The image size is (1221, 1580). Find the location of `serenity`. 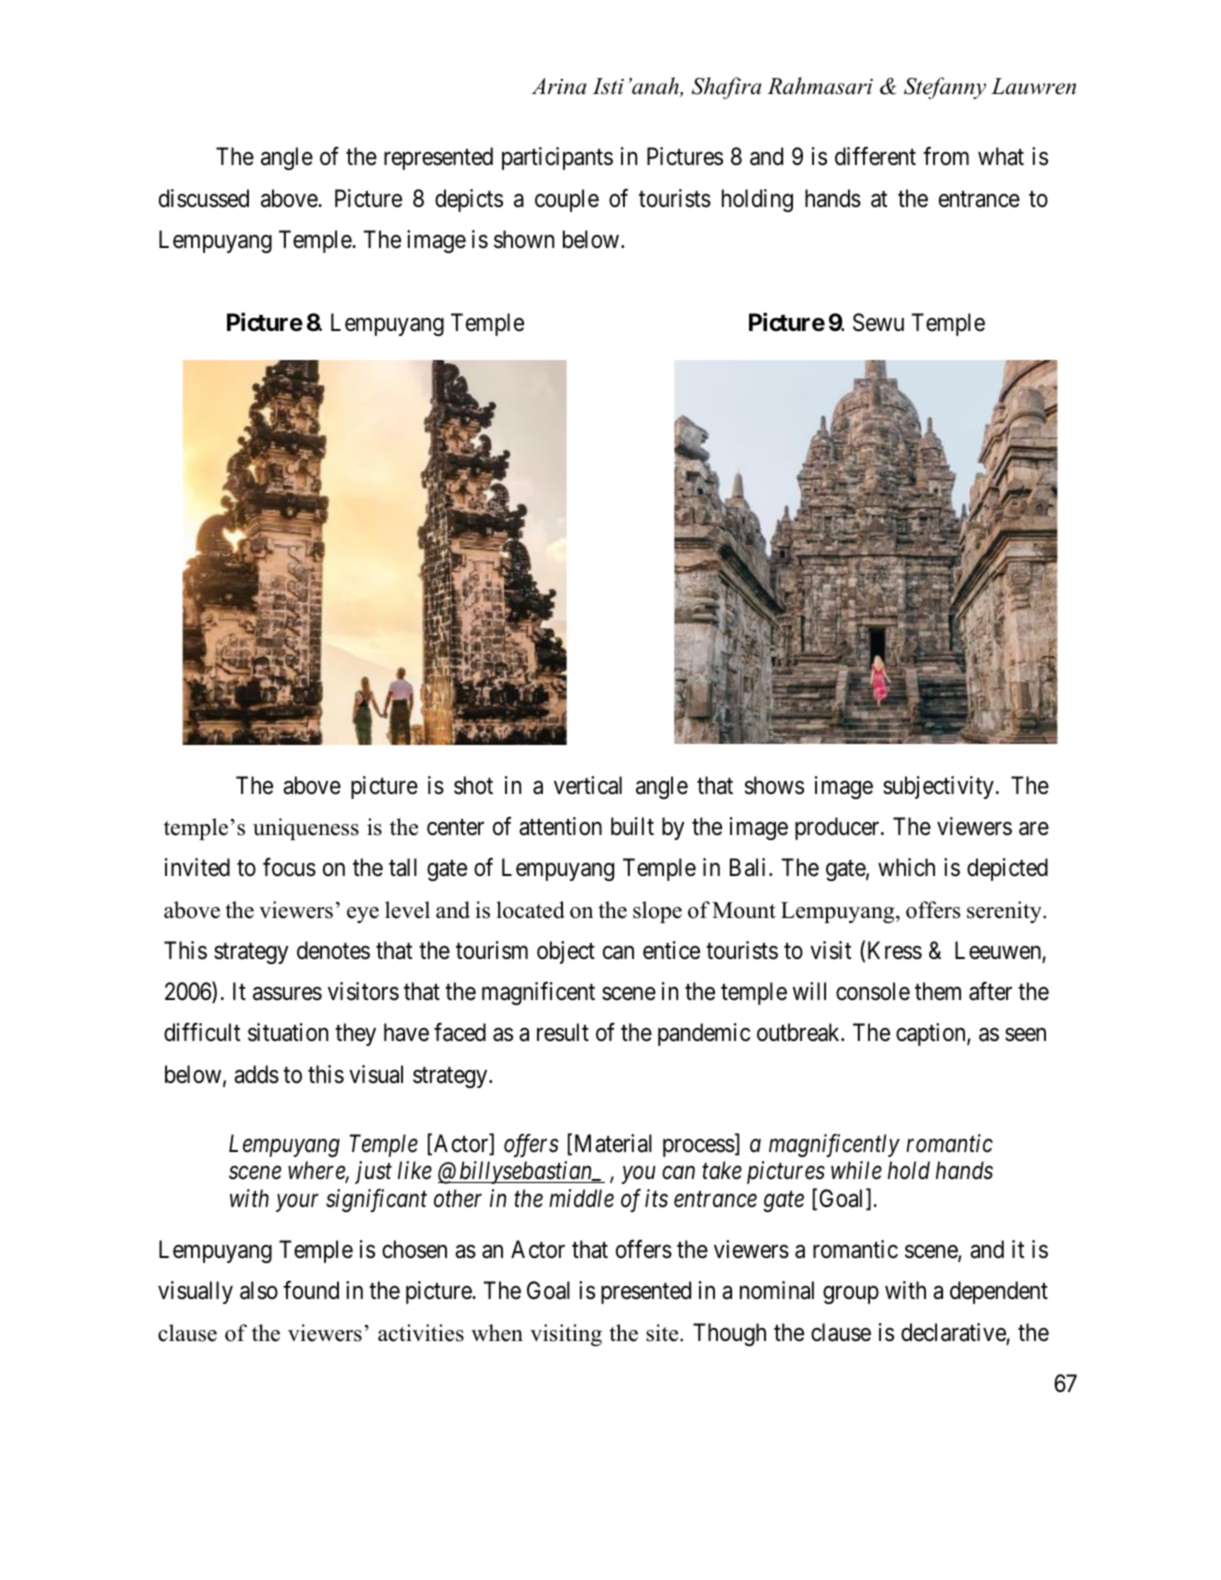

serenity is located at coordinates (1005, 912).
